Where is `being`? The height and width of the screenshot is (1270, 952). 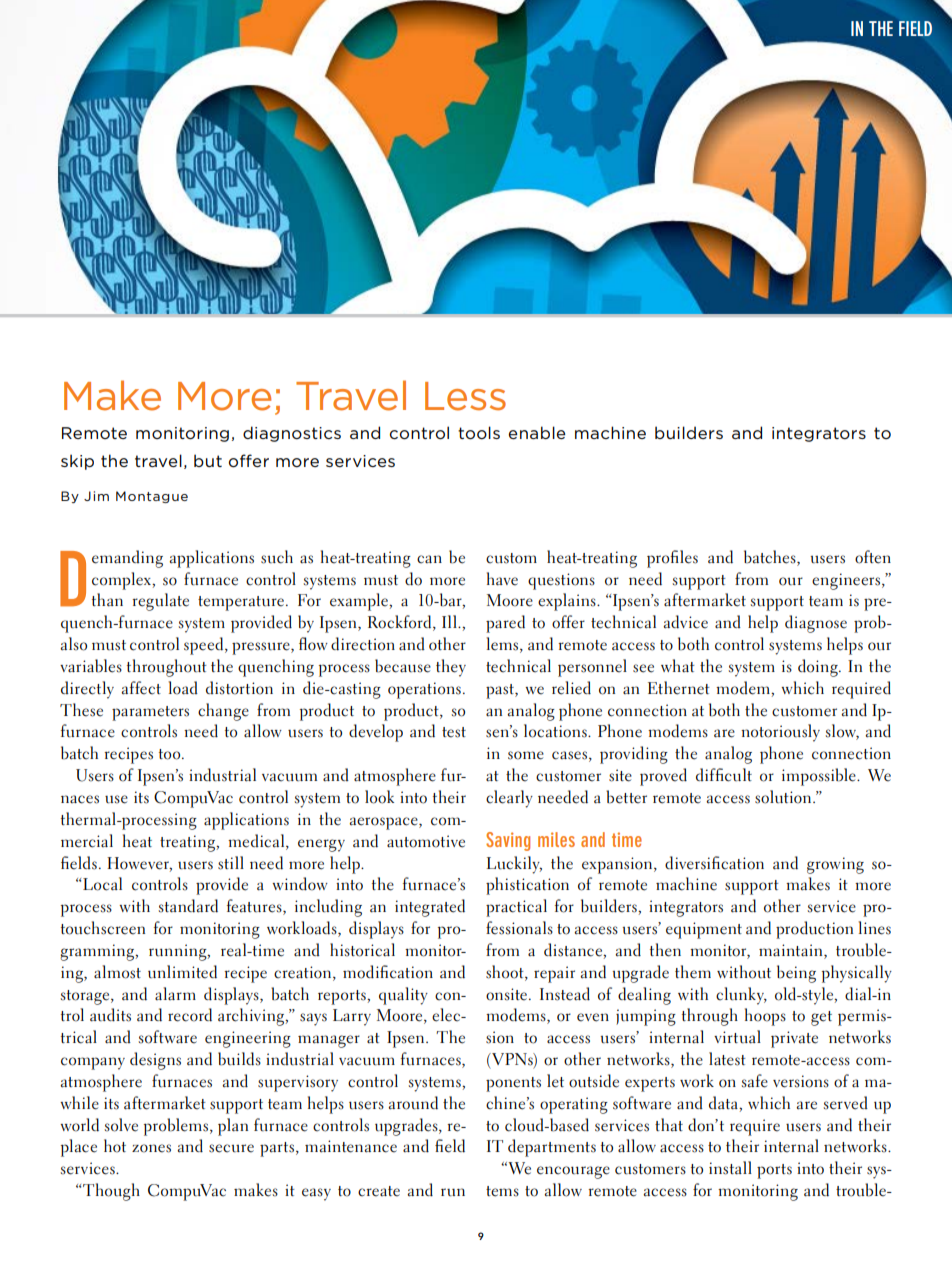 being is located at coordinates (796, 974).
